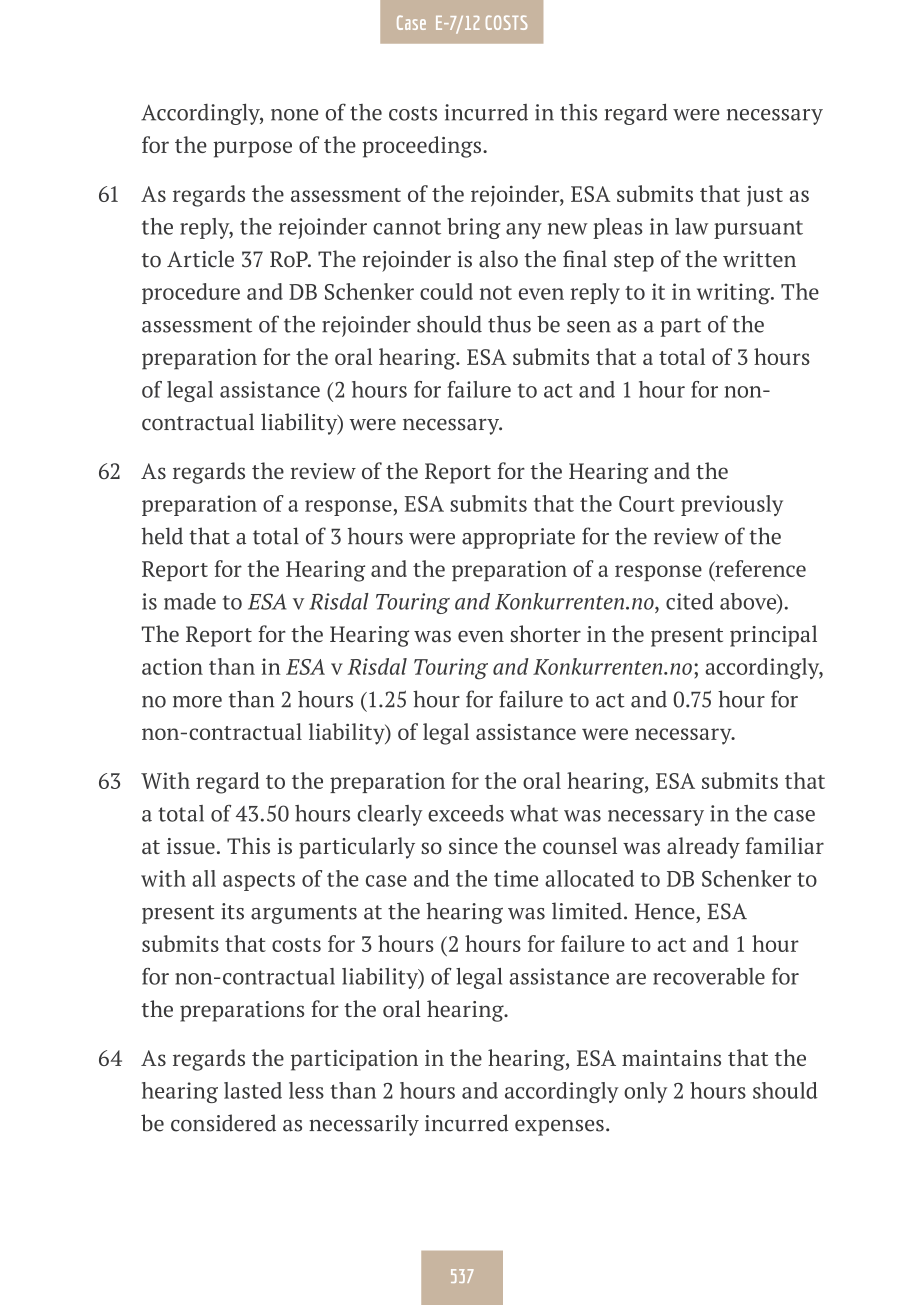  I want to click on cited, so click(690, 601).
